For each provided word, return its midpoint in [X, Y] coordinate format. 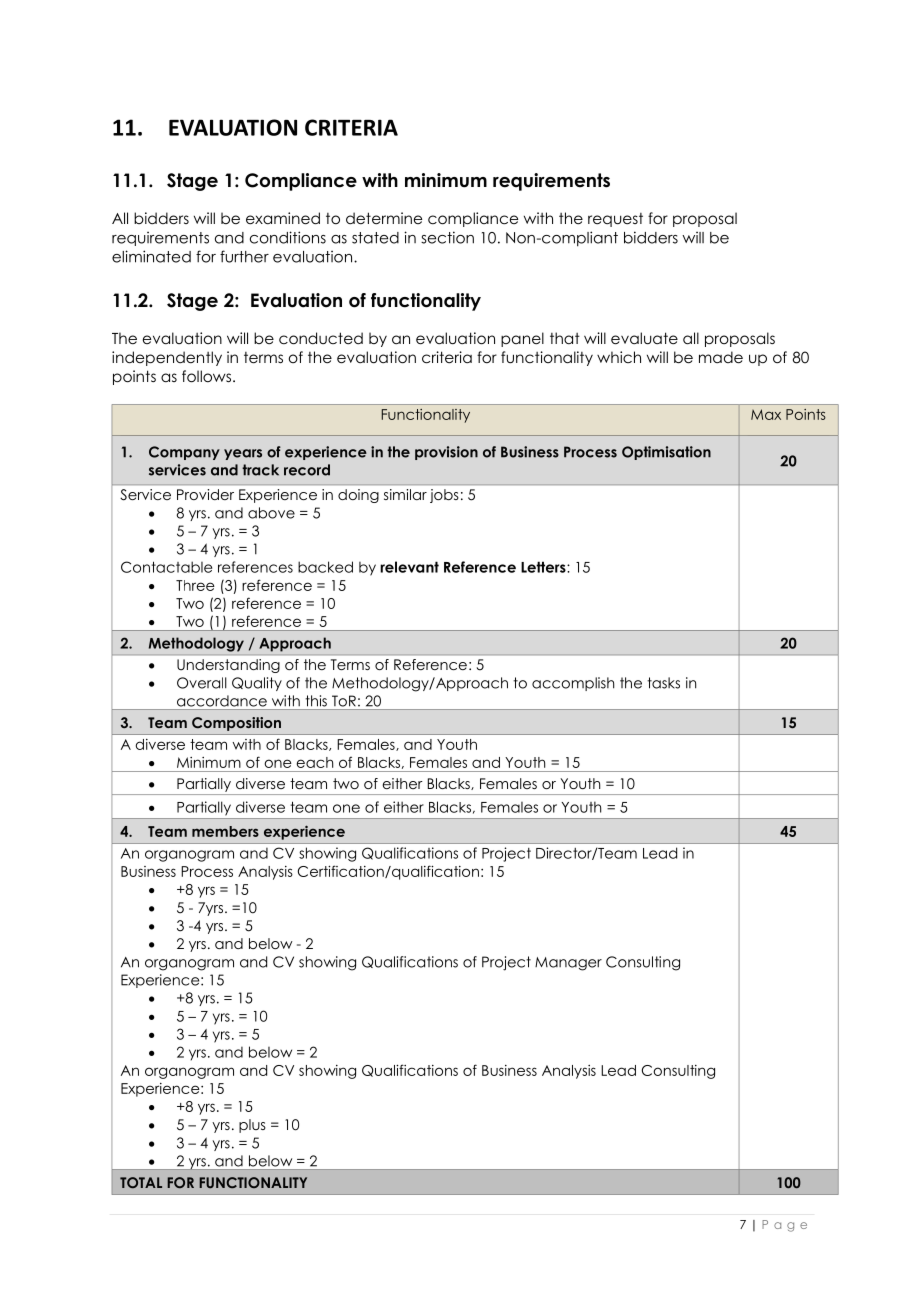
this [316, 701]
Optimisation [666, 453]
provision [446, 453]
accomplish [573, 684]
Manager [568, 964]
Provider [205, 494]
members [225, 831]
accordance [222, 701]
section [447, 237]
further [244, 256]
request [615, 220]
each [315, 762]
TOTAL [141, 1182]
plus [252, 1126]
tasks [663, 683]
